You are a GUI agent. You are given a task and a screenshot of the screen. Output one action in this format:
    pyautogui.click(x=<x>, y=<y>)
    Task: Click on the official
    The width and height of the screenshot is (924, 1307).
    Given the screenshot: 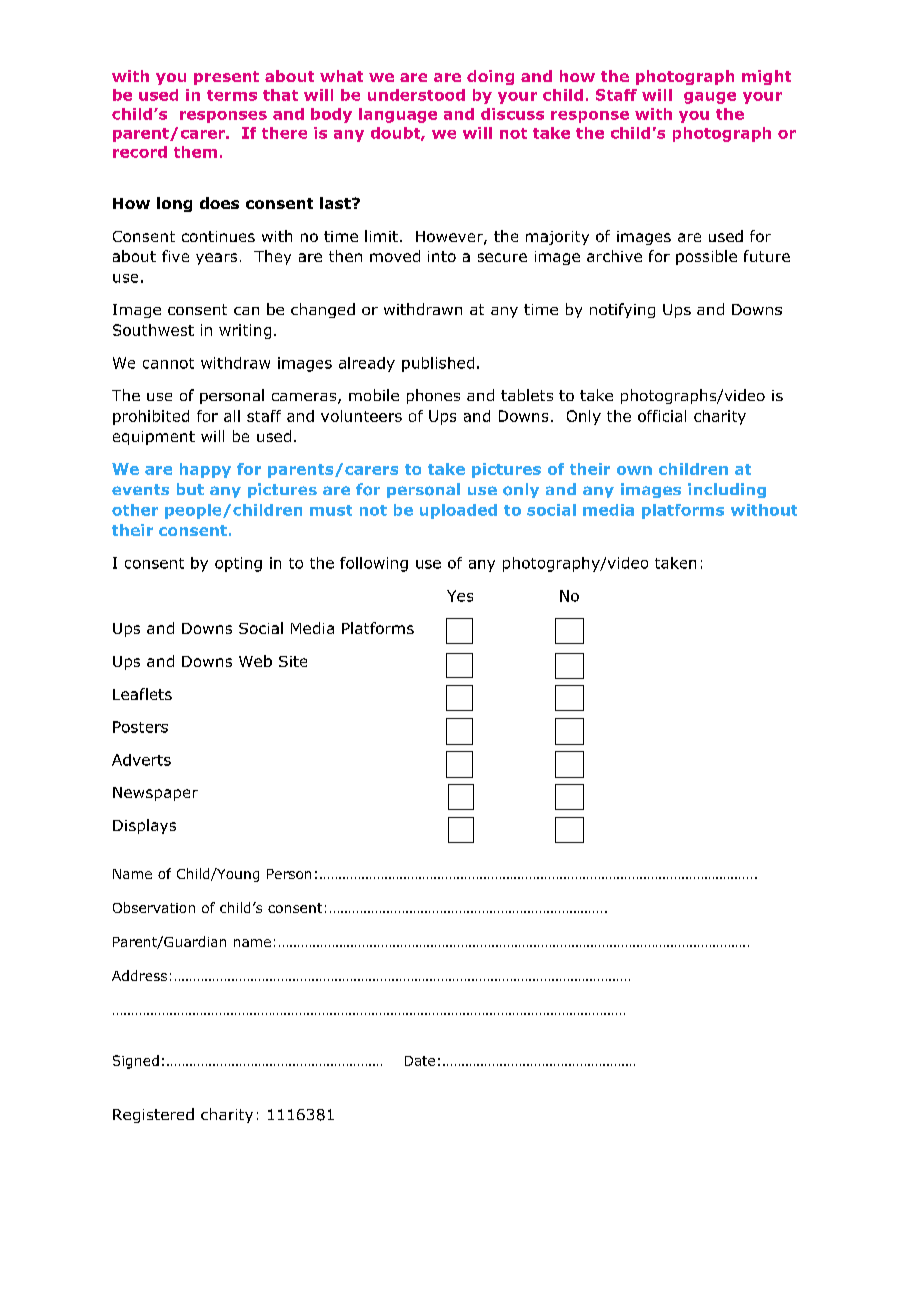 What is the action you would take?
    pyautogui.click(x=662, y=416)
